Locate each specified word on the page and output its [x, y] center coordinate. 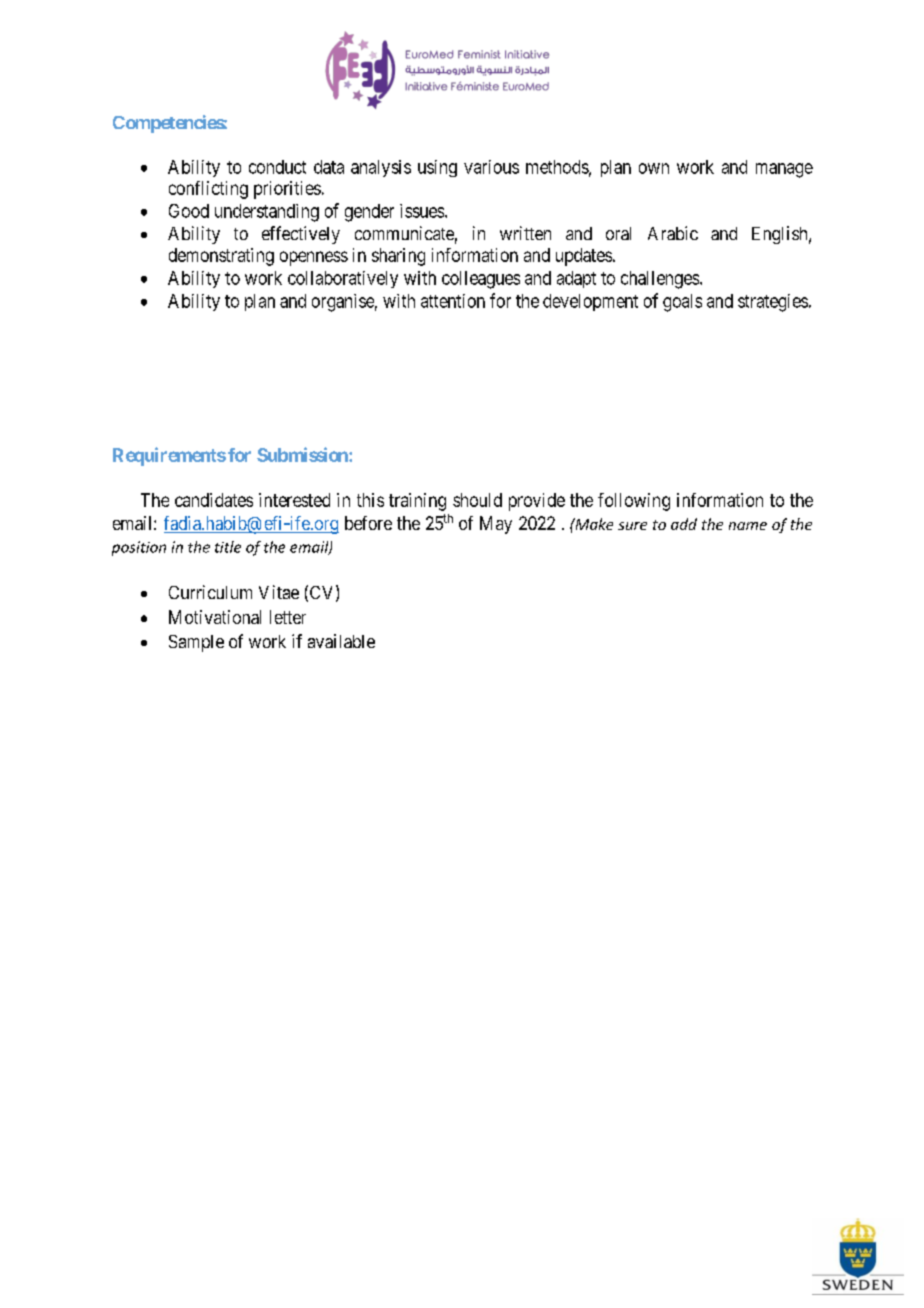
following [634, 502]
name [748, 526]
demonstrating [221, 257]
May [496, 525]
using [437, 168]
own [654, 168]
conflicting [208, 190]
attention [453, 301]
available [341, 641]
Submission [303, 454]
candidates [214, 500]
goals [682, 303]
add [684, 524]
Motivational [215, 617]
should [477, 500]
